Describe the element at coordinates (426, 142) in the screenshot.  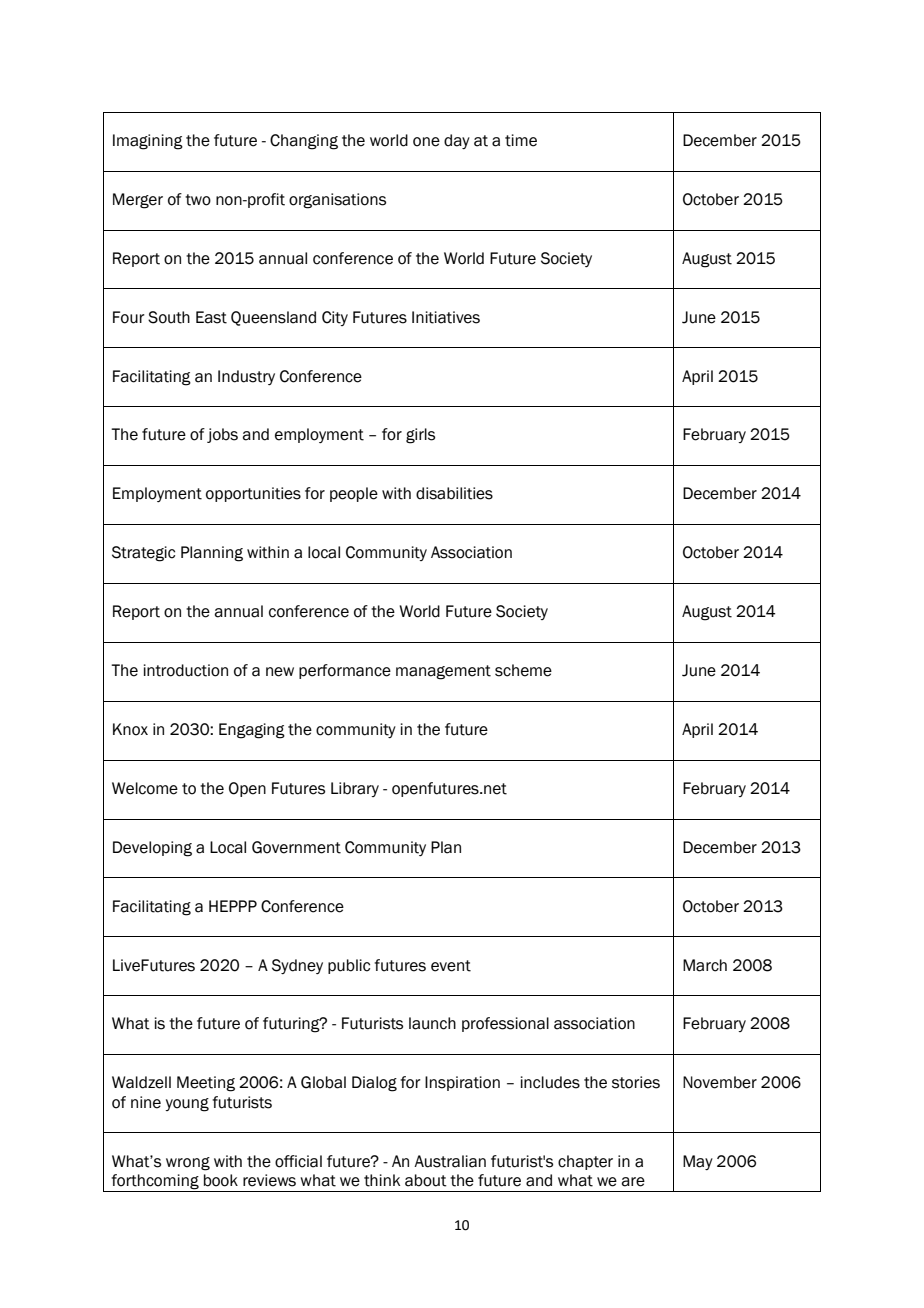
I see `one` at that location.
